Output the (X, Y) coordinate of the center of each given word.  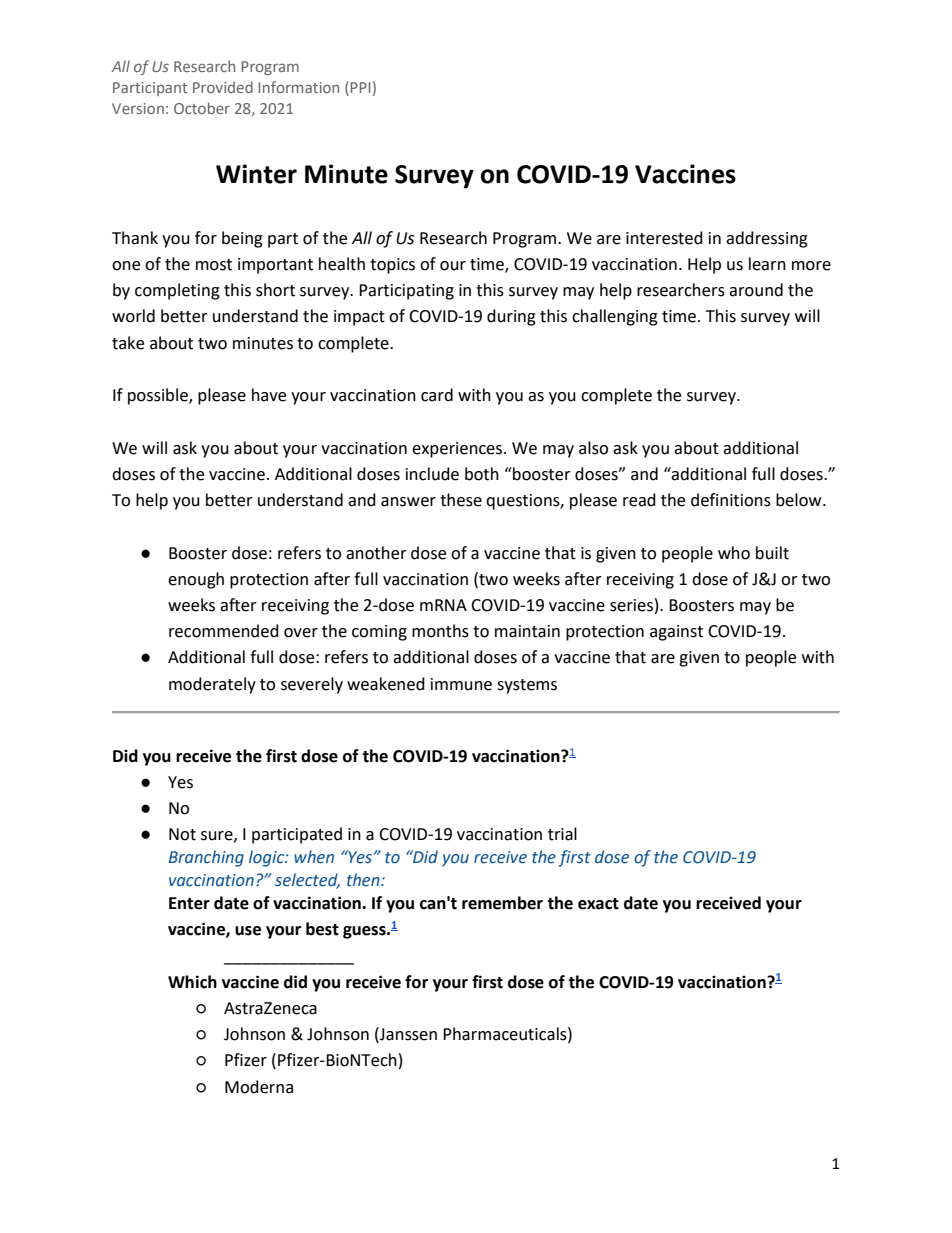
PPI (360, 87)
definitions (731, 500)
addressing (767, 239)
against (676, 633)
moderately (212, 685)
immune (461, 684)
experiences (458, 450)
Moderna (259, 1087)
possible (159, 396)
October (202, 108)
